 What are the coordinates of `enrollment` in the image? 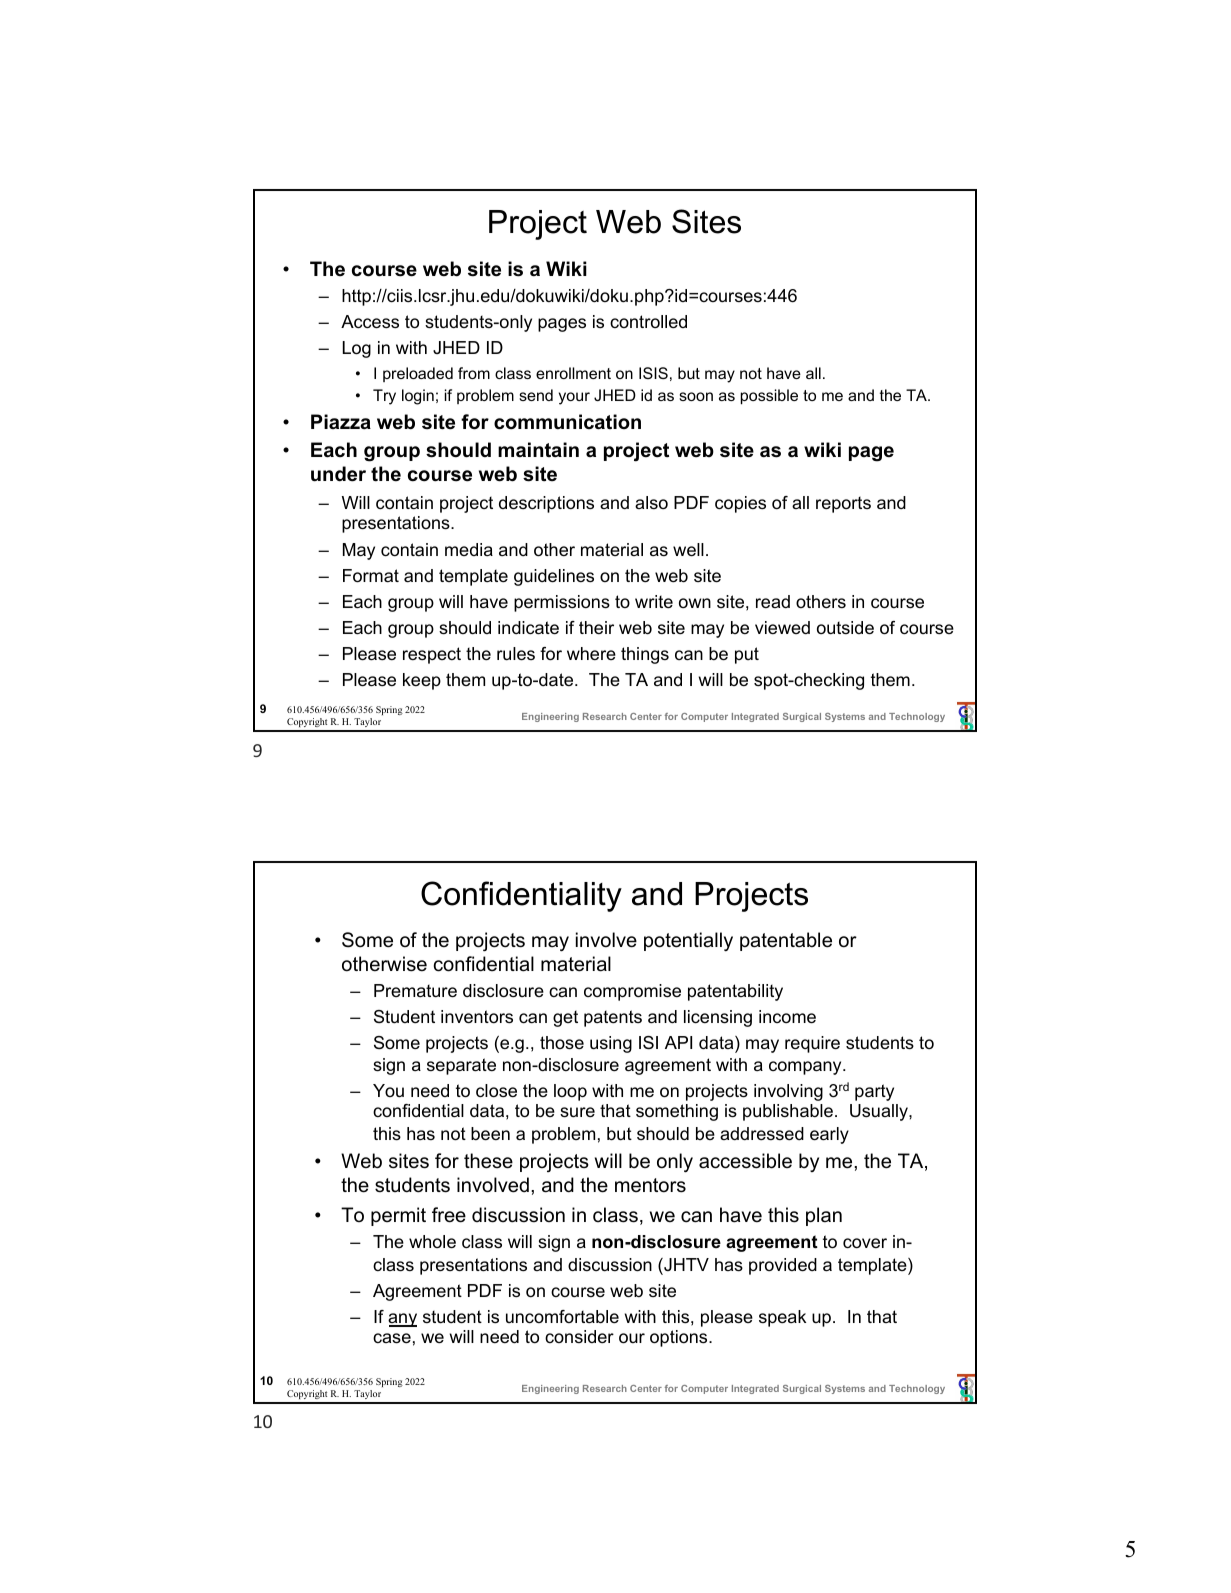 It's located at (573, 373).
